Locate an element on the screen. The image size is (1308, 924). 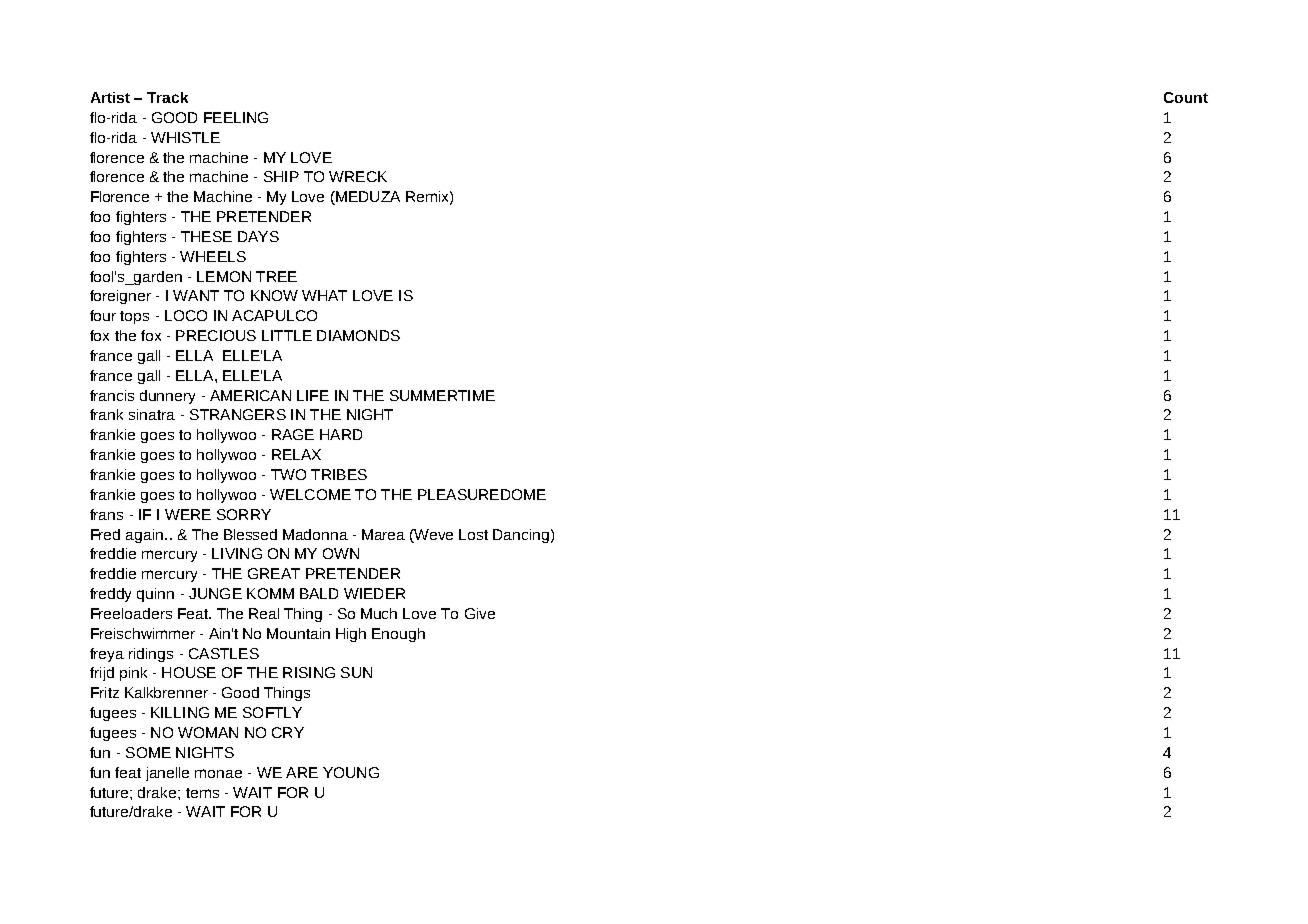
tems is located at coordinates (202, 793).
